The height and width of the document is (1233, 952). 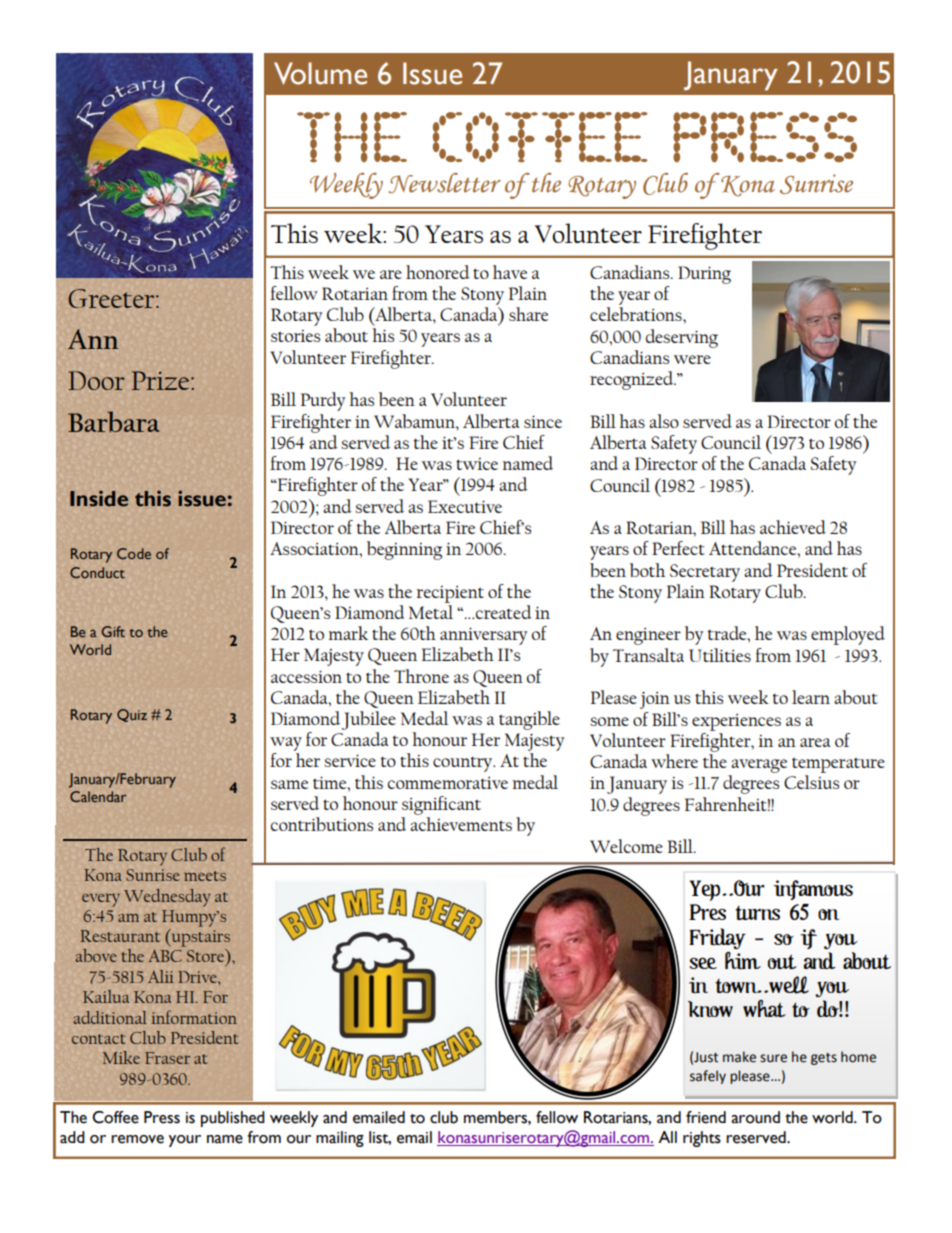 What do you see at coordinates (793, 527) in the document?
I see `achieved` at bounding box center [793, 527].
